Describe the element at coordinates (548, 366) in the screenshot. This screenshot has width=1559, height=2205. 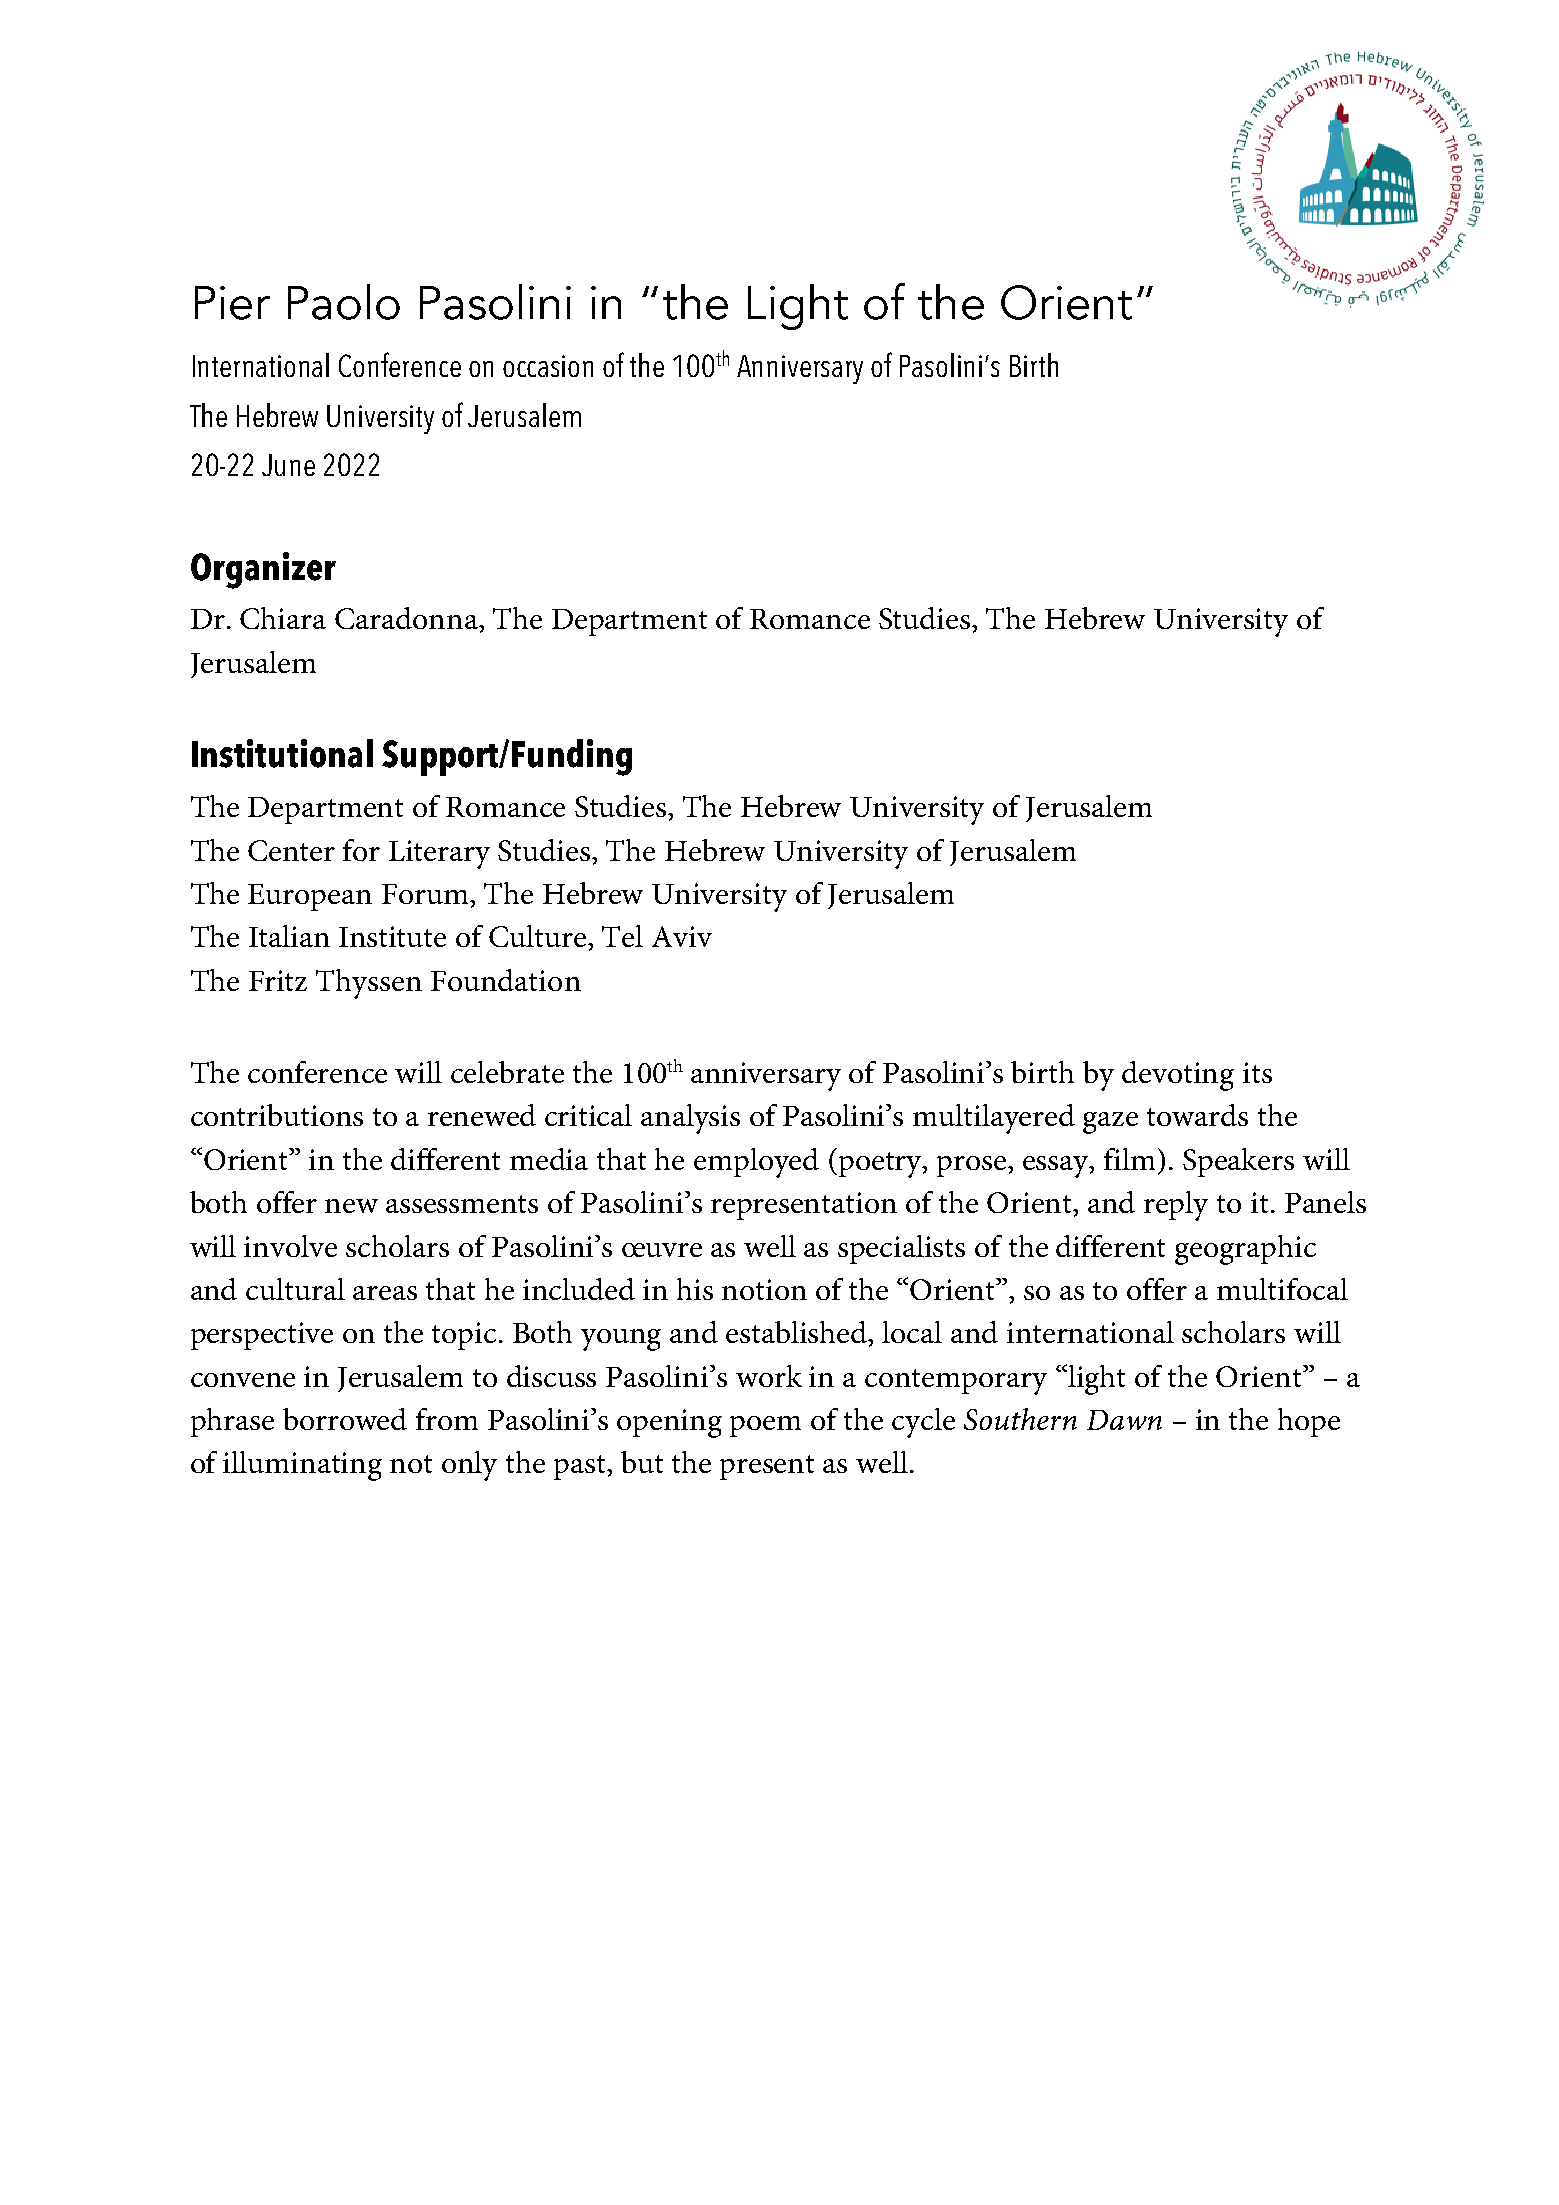
I see `occasion` at that location.
